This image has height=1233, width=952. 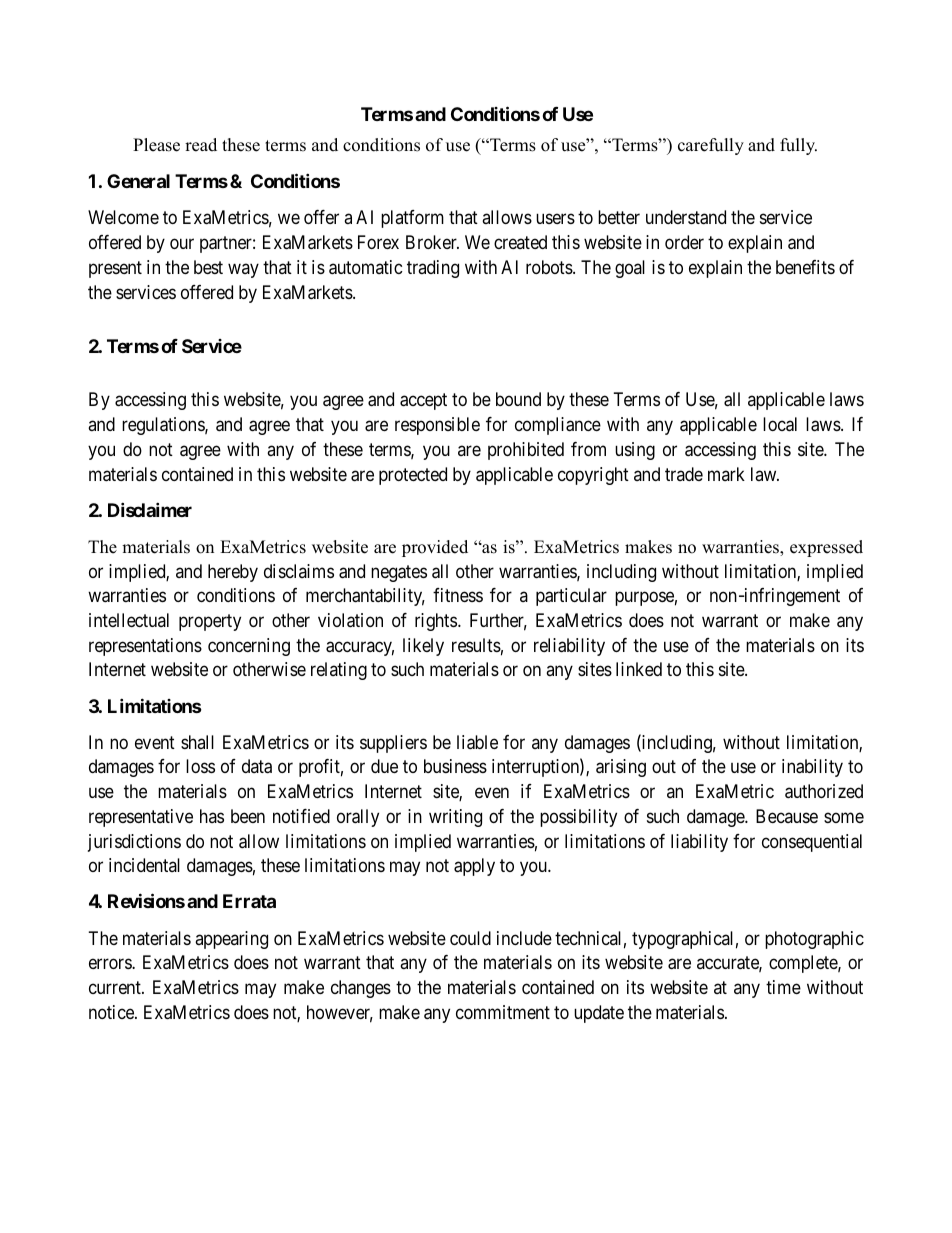 What do you see at coordinates (150, 509) in the image?
I see `Disclaimer` at bounding box center [150, 509].
